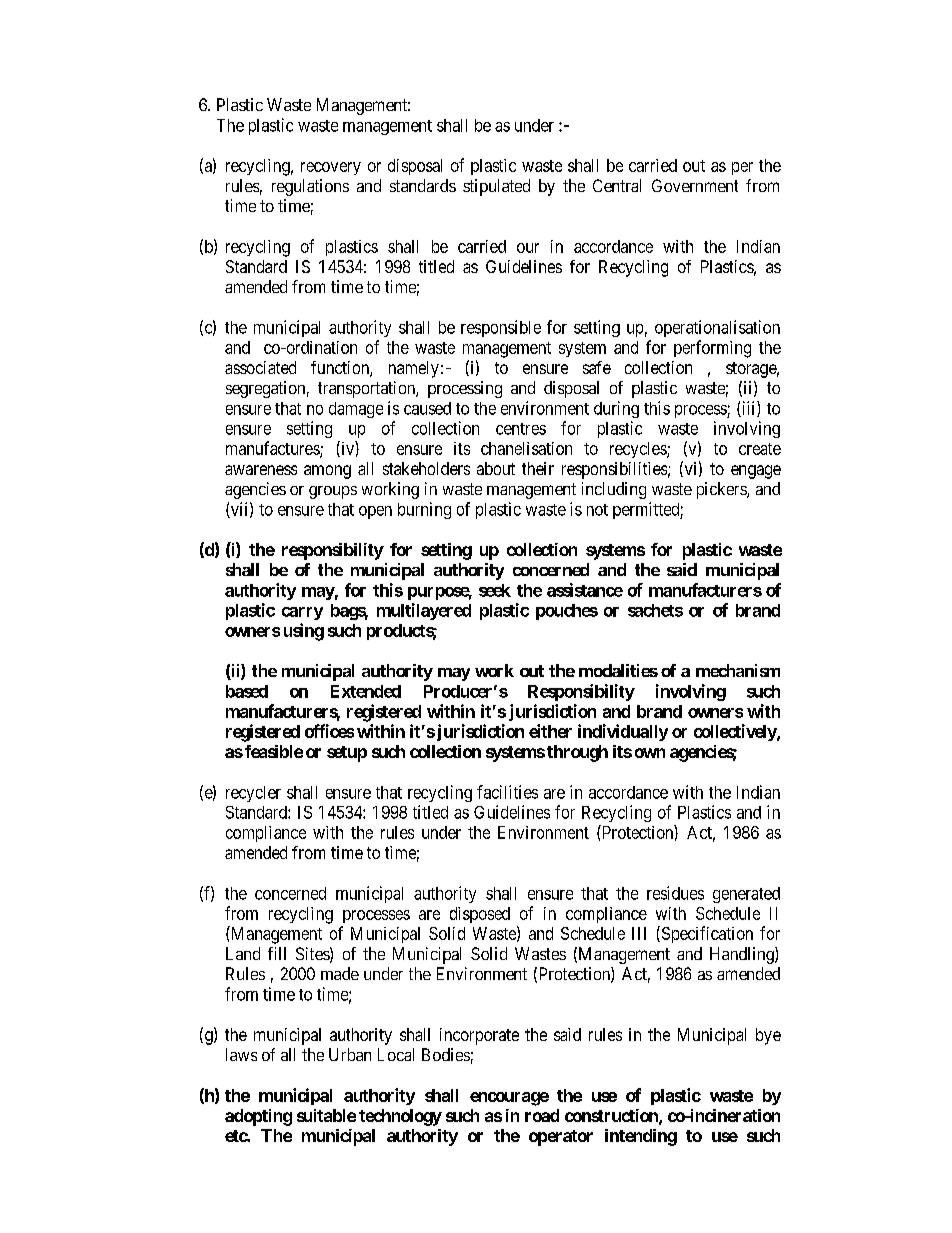 This screenshot has height=1233, width=952. What do you see at coordinates (326, 1115) in the screenshot?
I see `suitable` at bounding box center [326, 1115].
